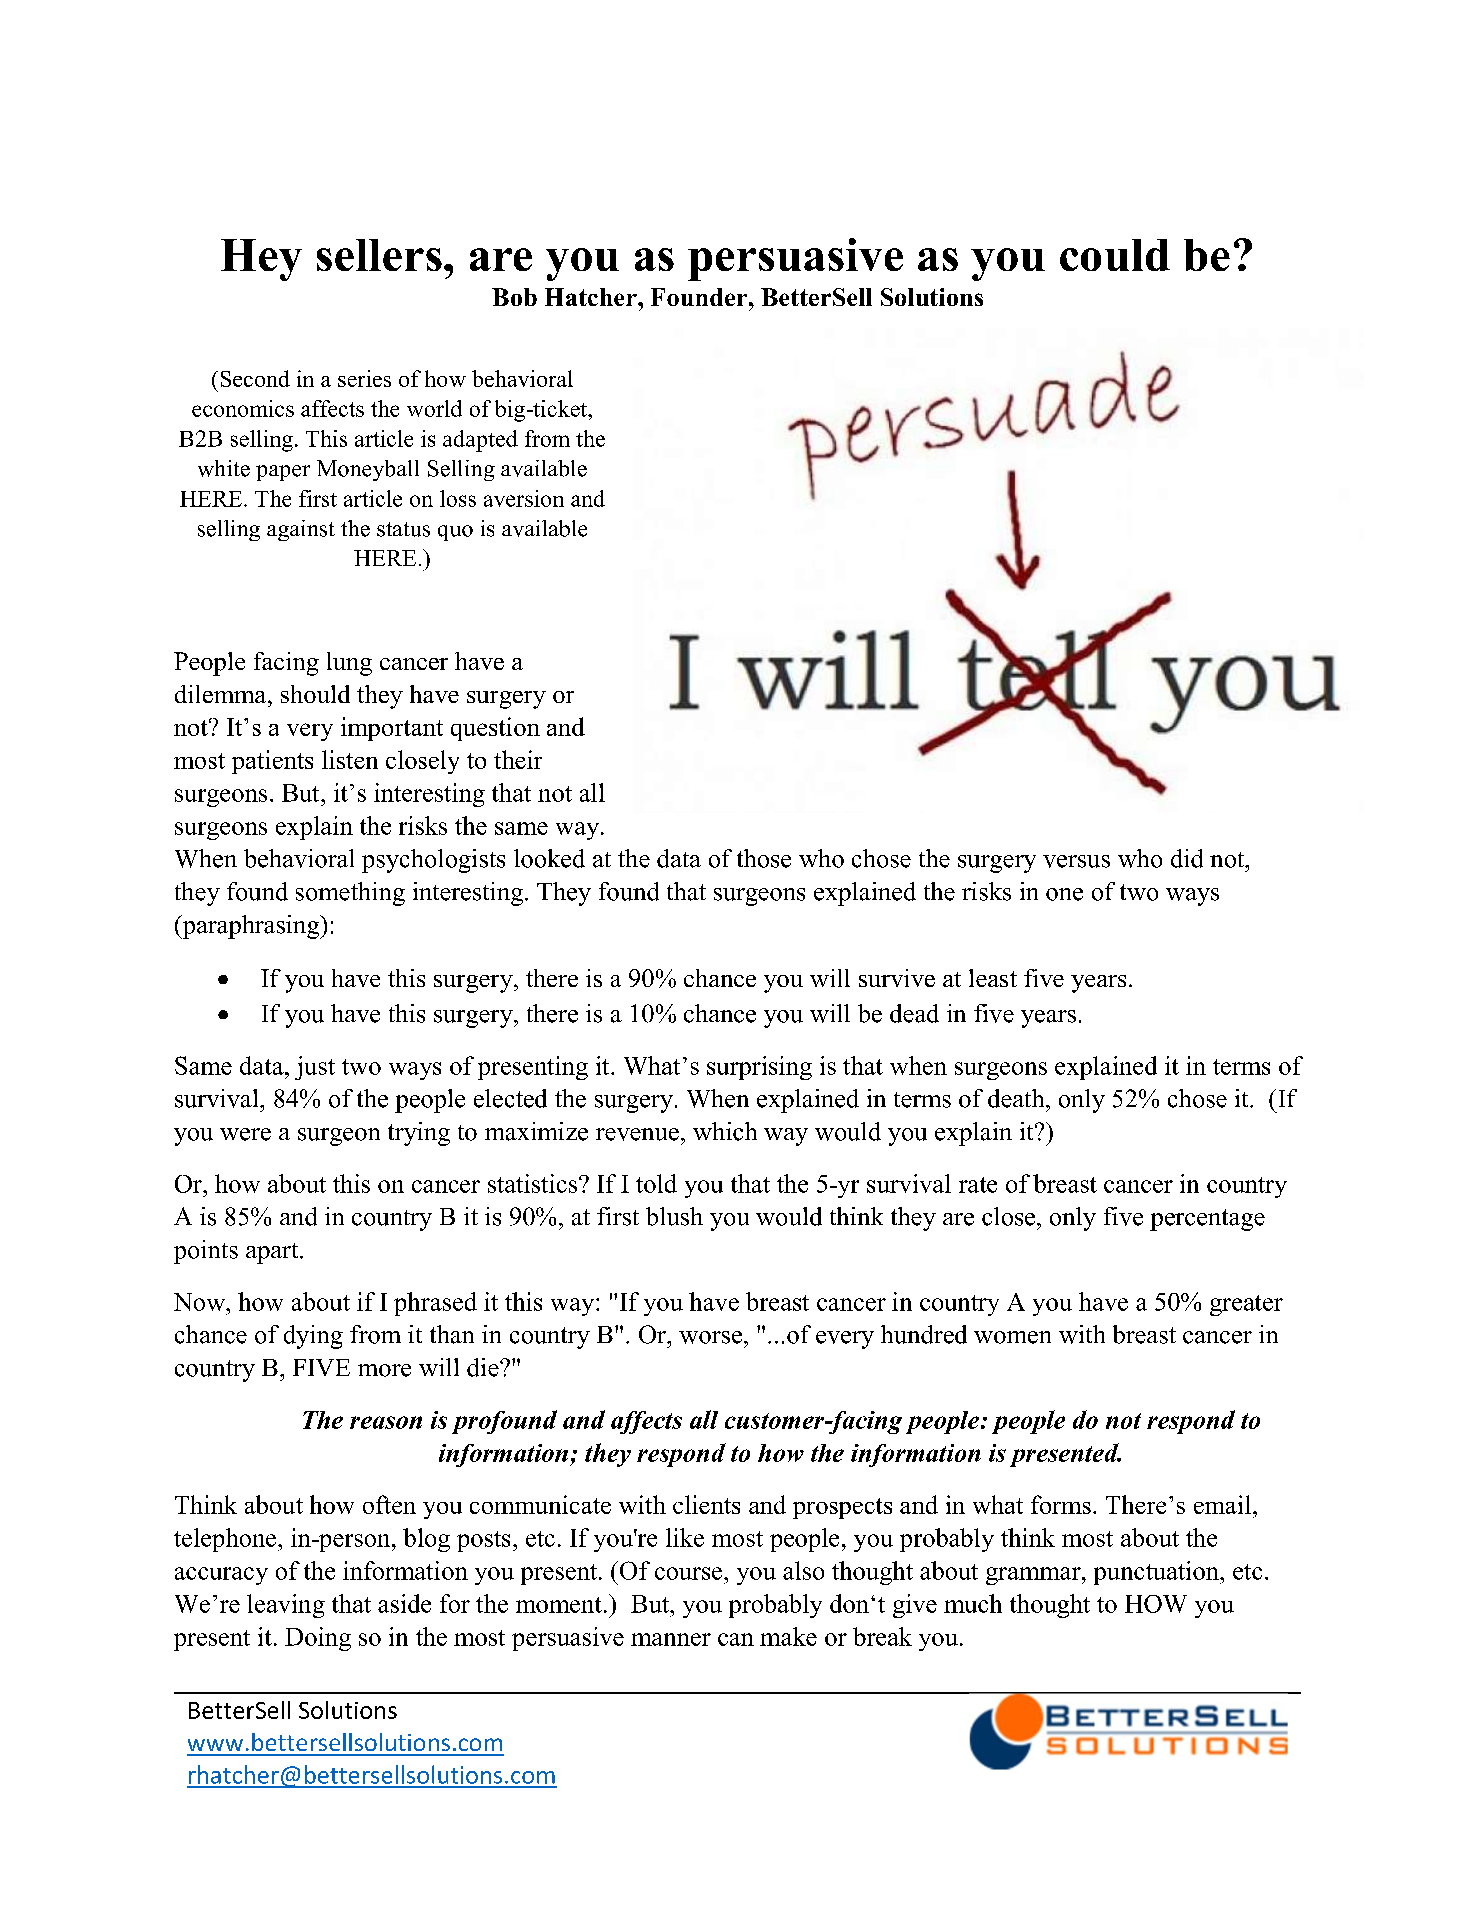 The image size is (1476, 1910). What do you see at coordinates (350, 759) in the document?
I see `listen` at bounding box center [350, 759].
